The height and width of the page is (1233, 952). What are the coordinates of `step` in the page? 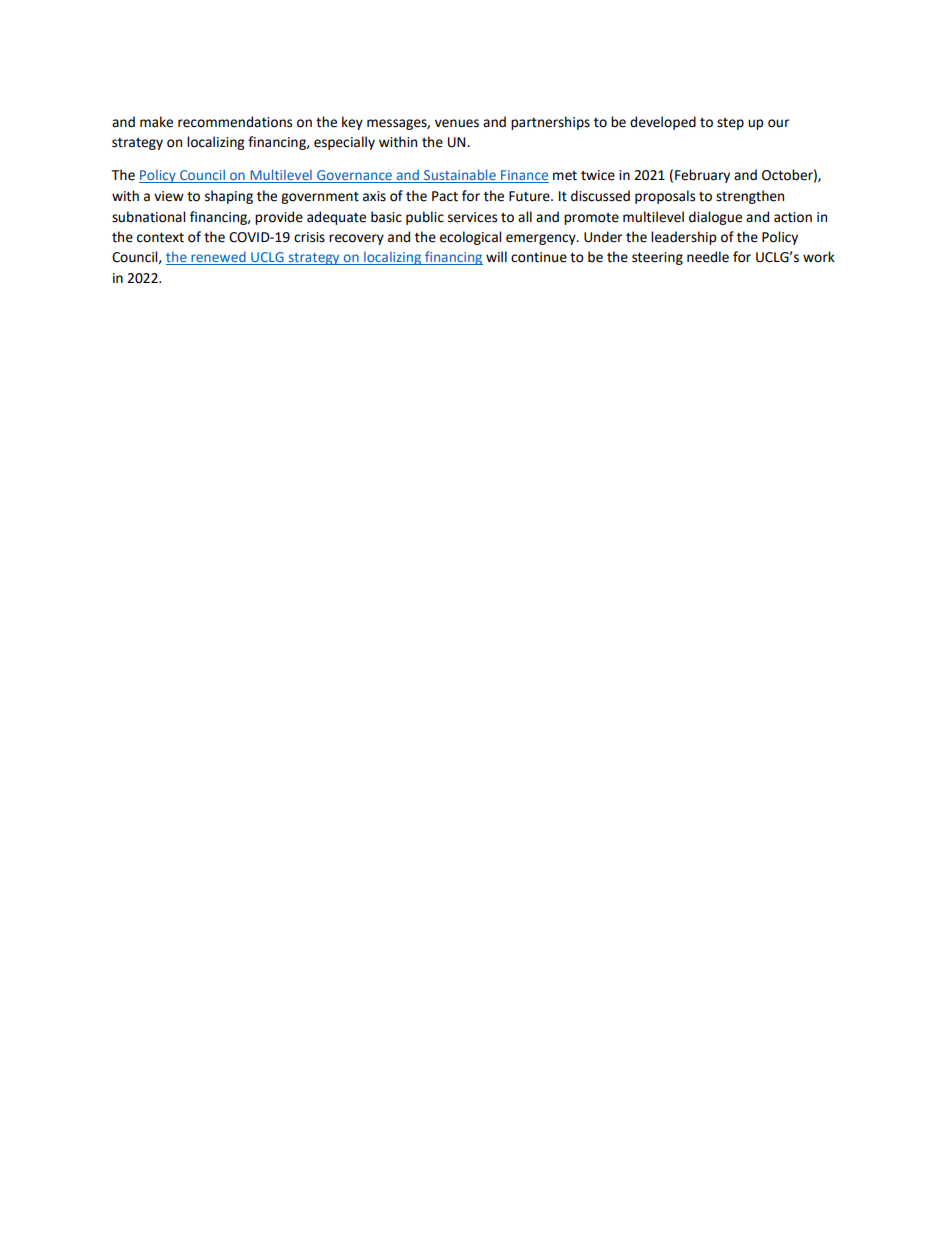 It's located at (730, 124).
